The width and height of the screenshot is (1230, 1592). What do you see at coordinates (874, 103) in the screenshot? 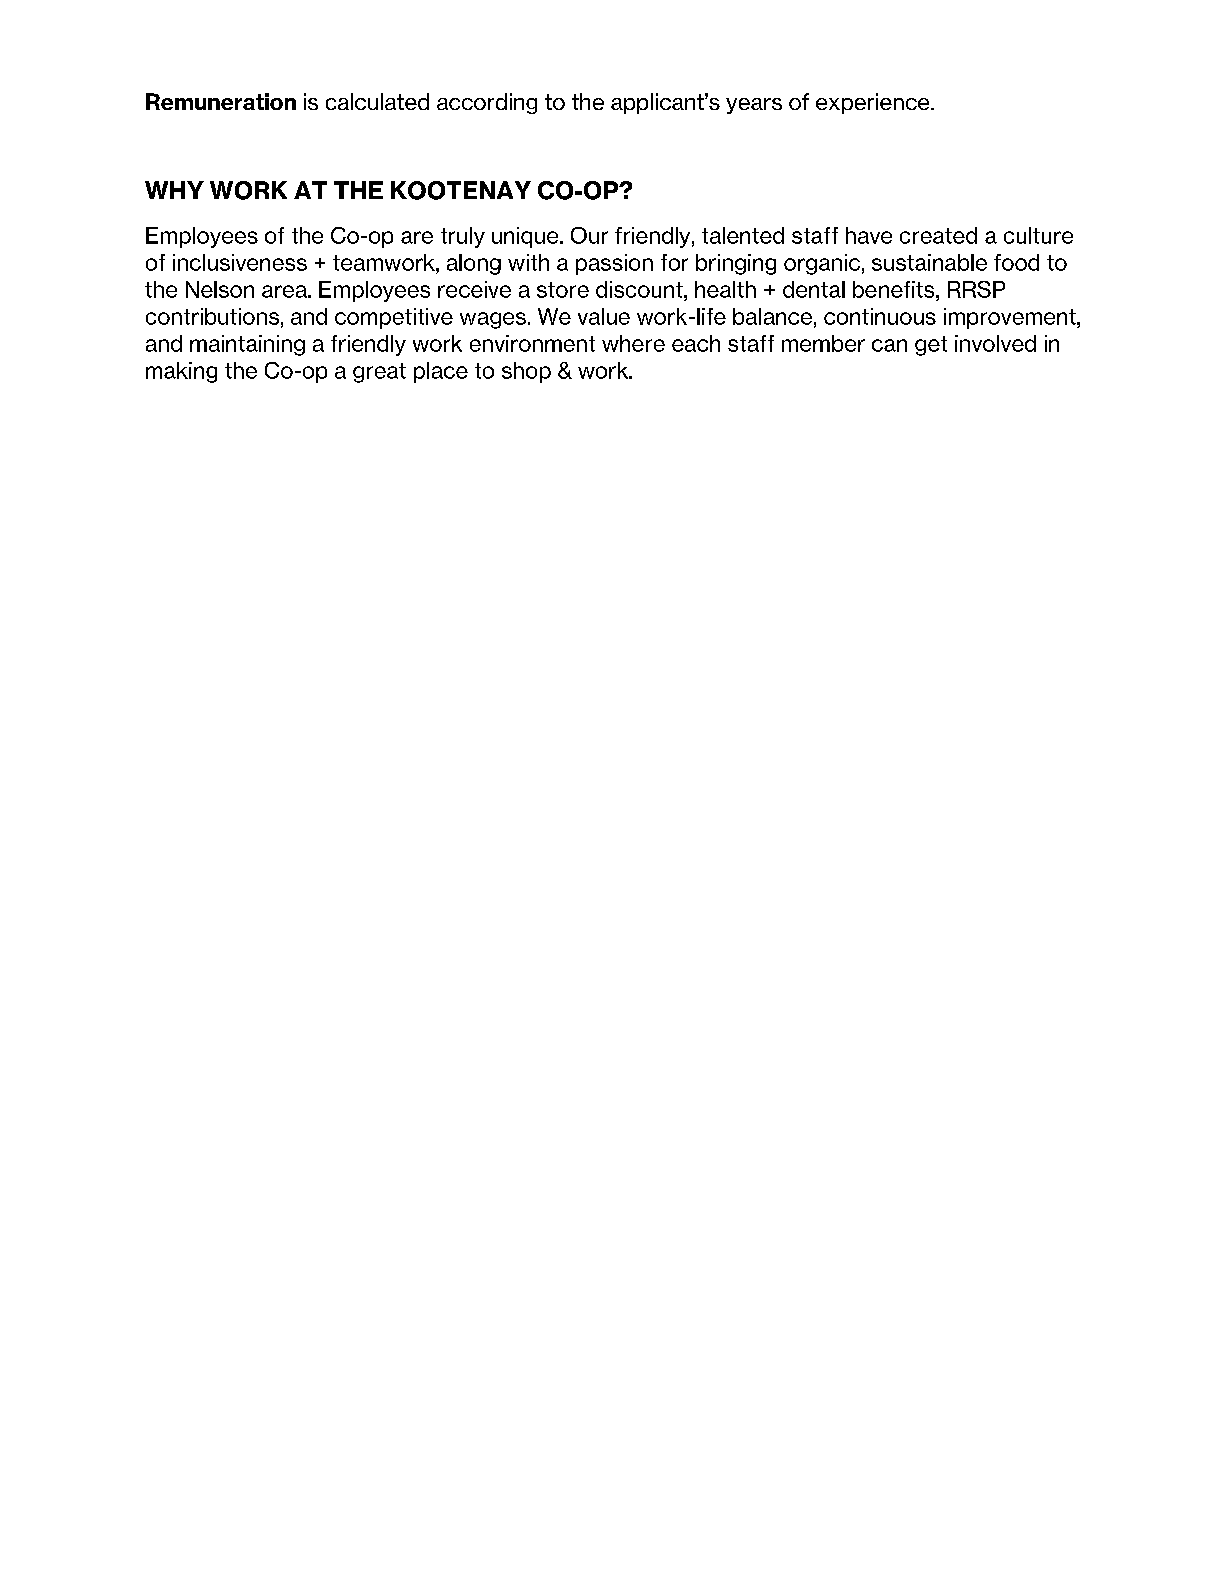
I see `experience` at bounding box center [874, 103].
